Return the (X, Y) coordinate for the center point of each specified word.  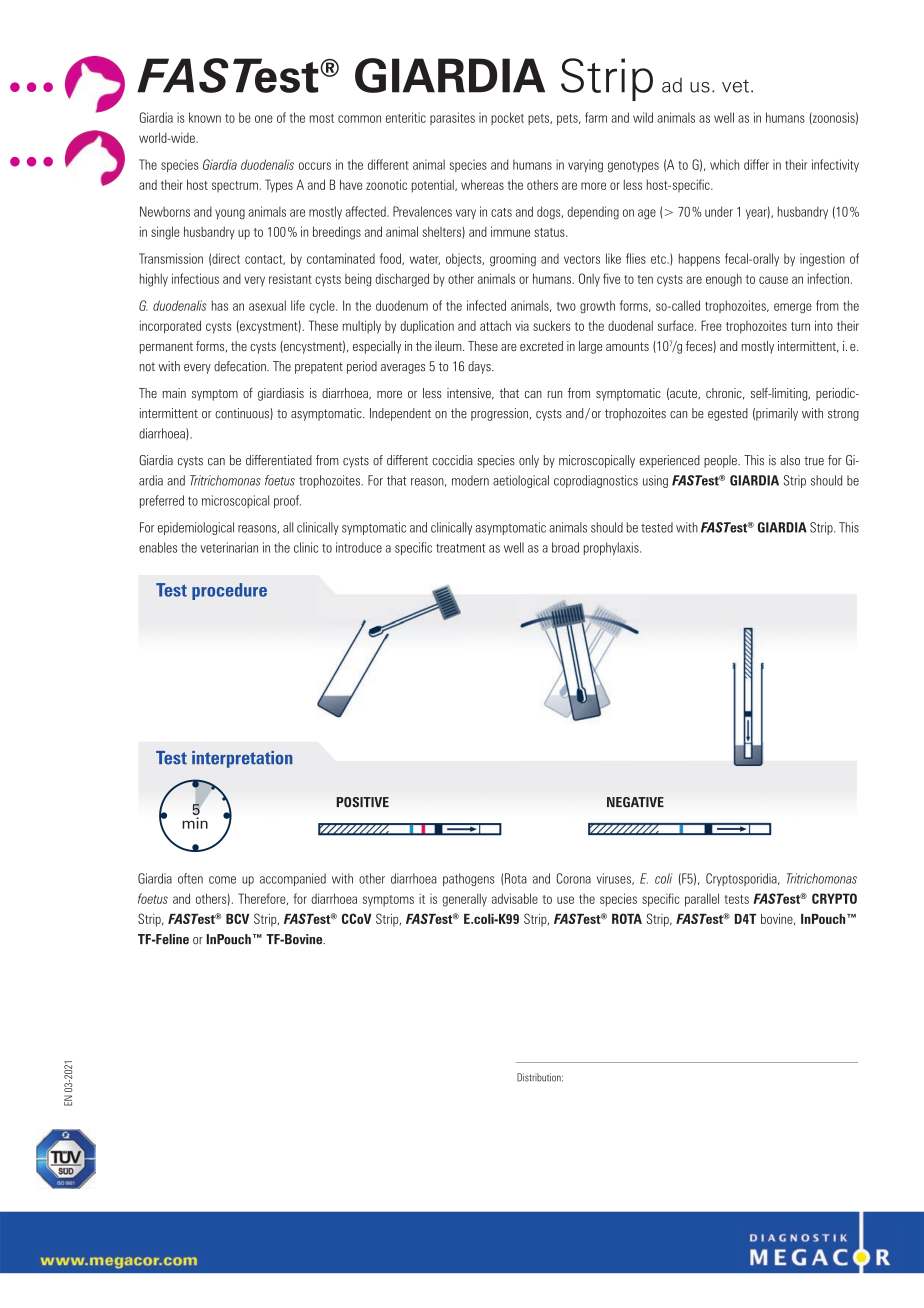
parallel (702, 900)
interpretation (242, 759)
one (264, 119)
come (222, 880)
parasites (452, 118)
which (724, 164)
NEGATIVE (635, 802)
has (220, 305)
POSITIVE (362, 802)
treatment (460, 548)
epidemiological (196, 528)
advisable (515, 898)
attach (495, 325)
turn (800, 326)
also (790, 460)
